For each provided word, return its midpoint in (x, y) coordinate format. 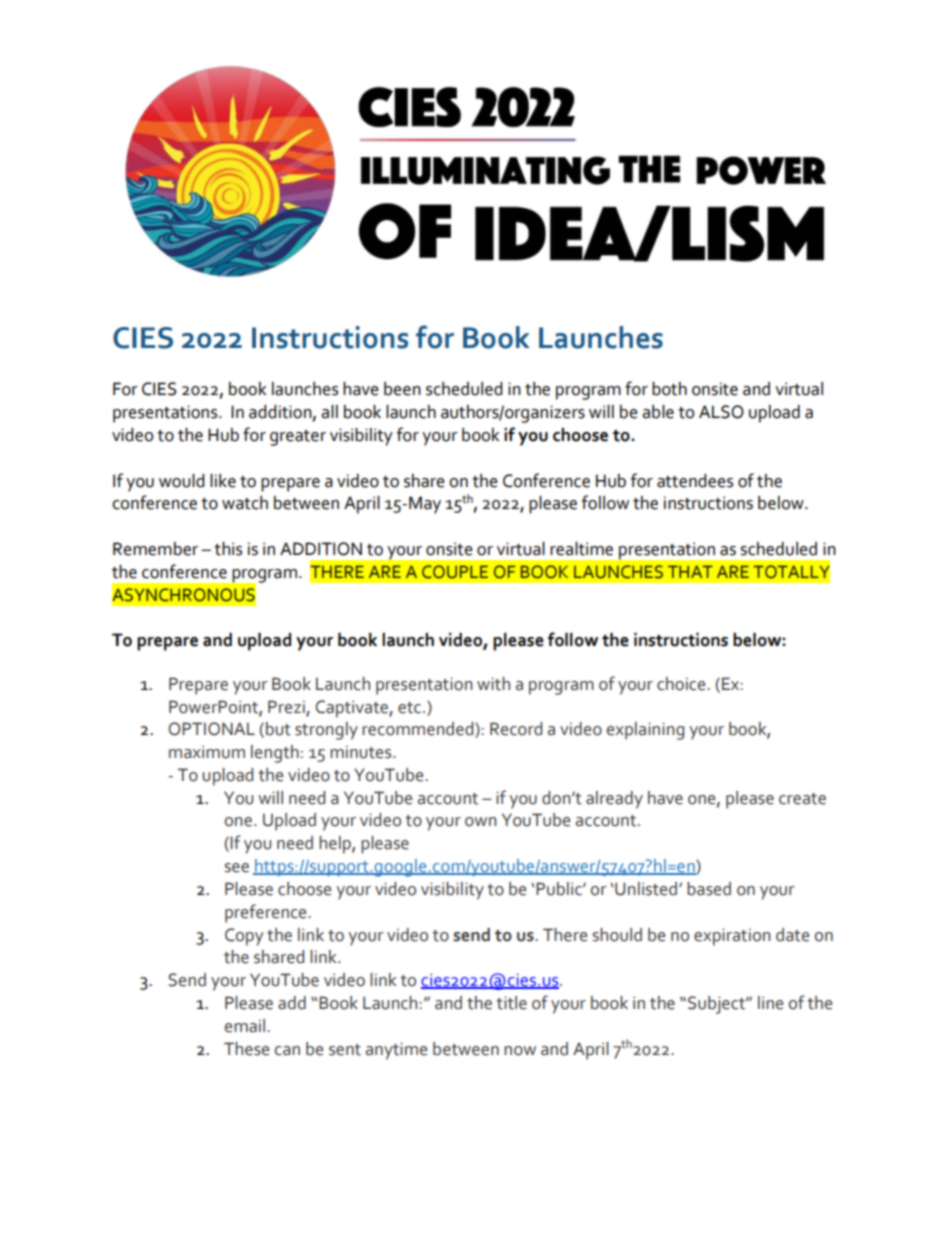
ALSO (721, 412)
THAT (690, 571)
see (237, 868)
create (802, 799)
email (246, 1026)
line (770, 1003)
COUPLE (455, 572)
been (402, 389)
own (480, 822)
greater (298, 438)
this (228, 549)
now (520, 1051)
